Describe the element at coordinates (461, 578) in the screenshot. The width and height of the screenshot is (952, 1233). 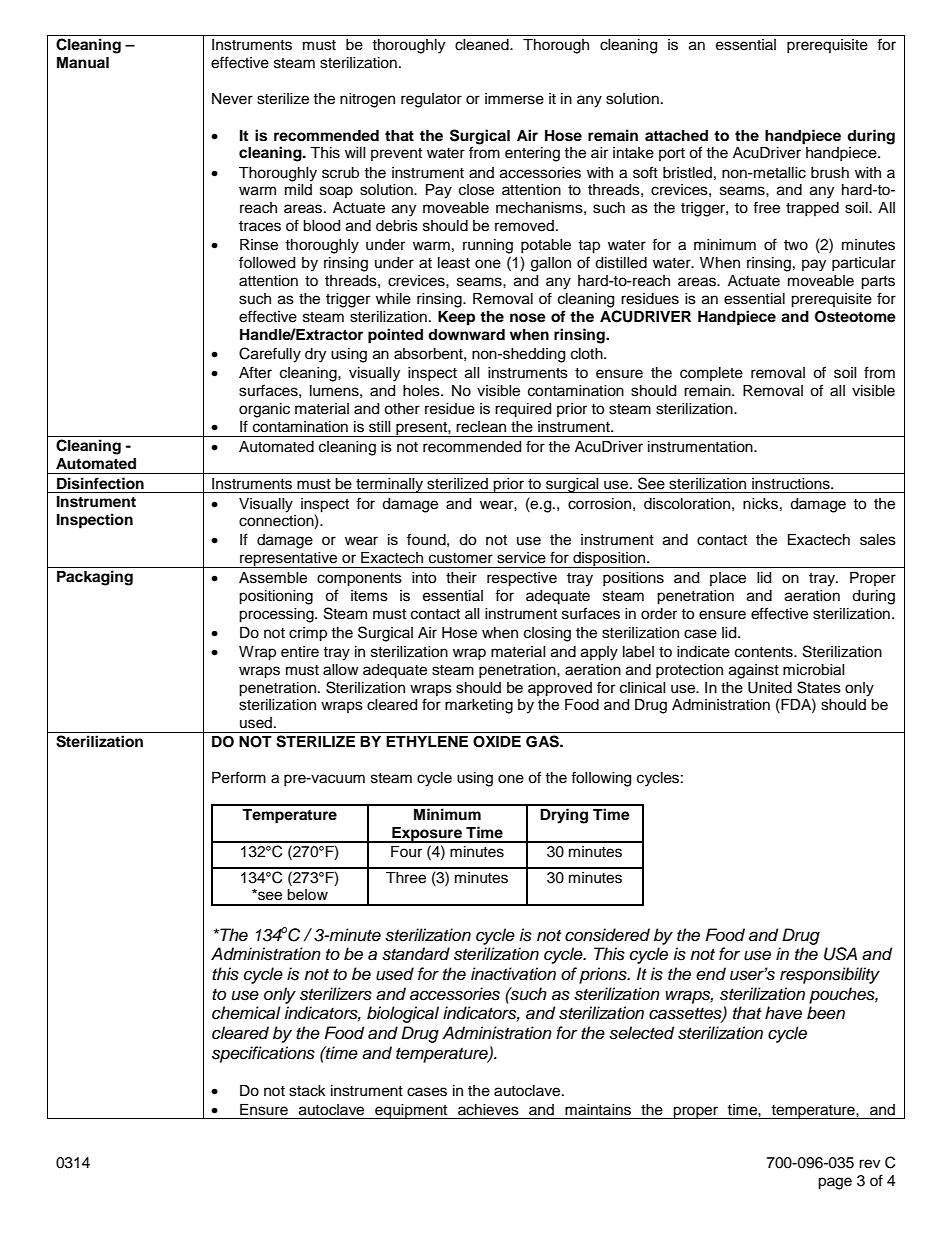
I see `their` at that location.
